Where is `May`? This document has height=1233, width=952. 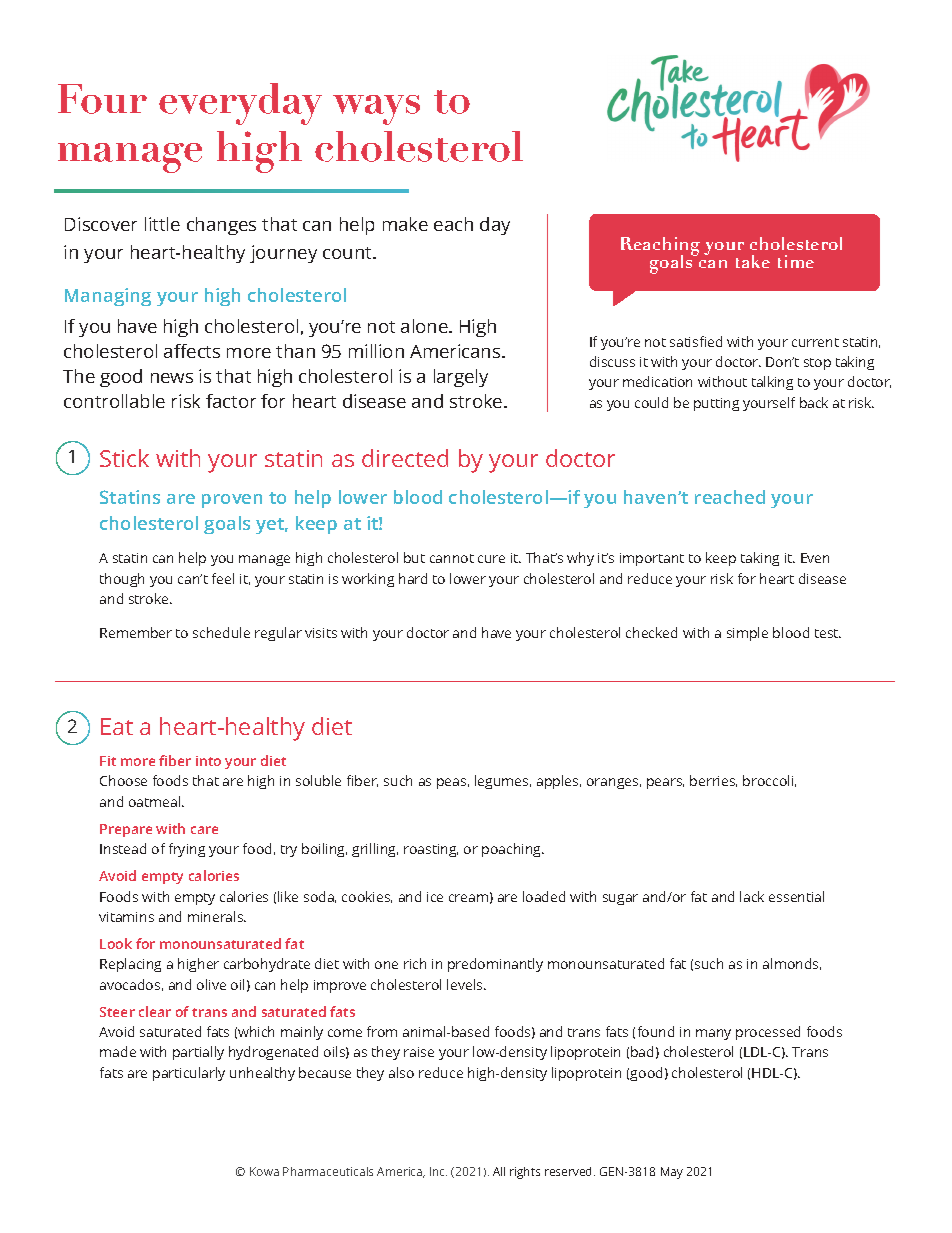
May is located at coordinates (672, 1173).
